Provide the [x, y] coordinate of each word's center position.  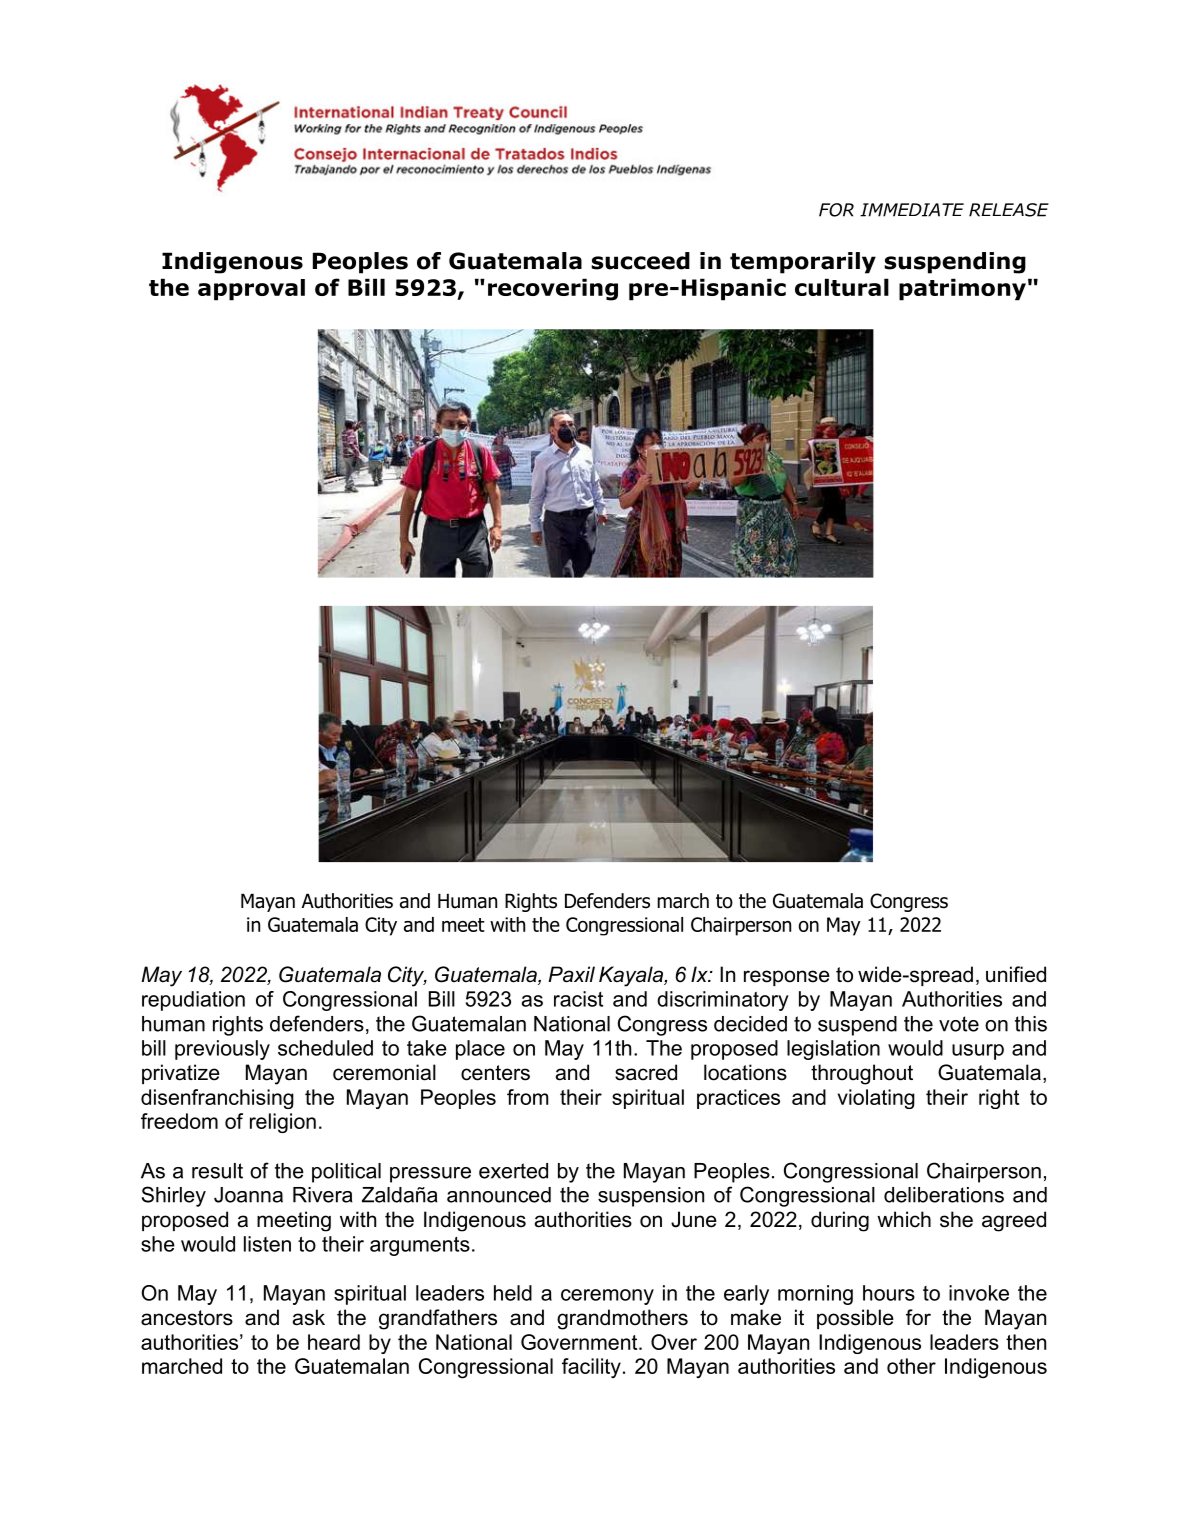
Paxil [571, 974]
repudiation [193, 1001]
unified [1016, 974]
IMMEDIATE [912, 210]
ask [309, 1317]
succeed [640, 261]
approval [251, 290]
